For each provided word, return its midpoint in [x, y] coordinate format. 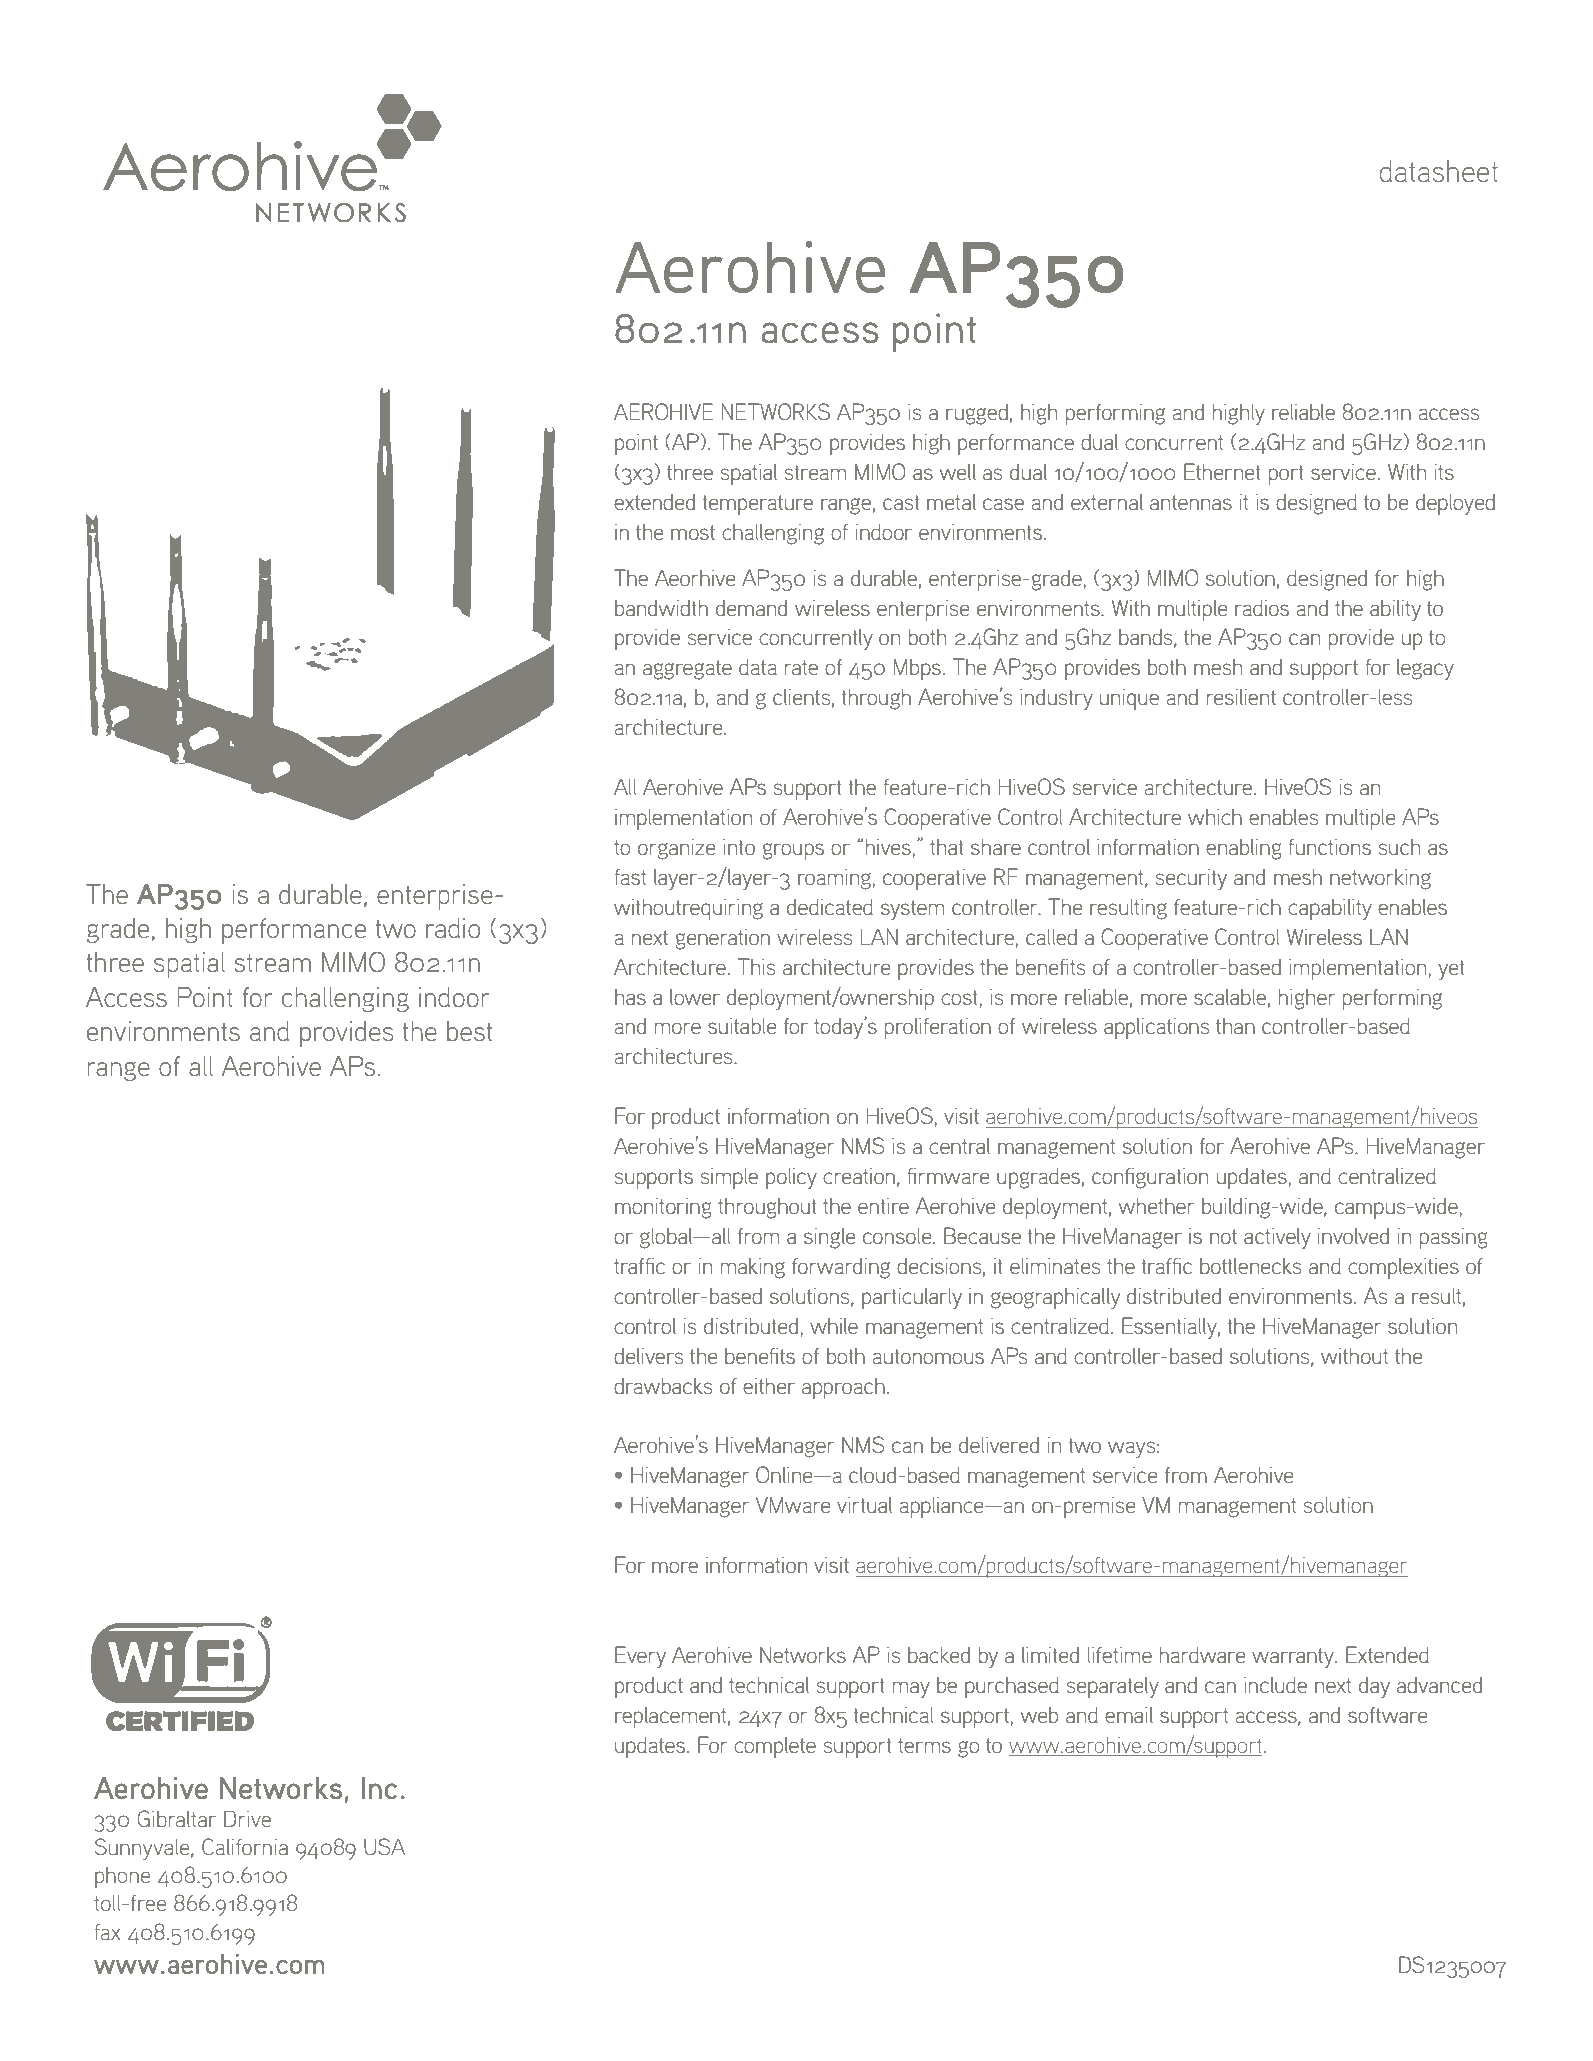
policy [791, 1178]
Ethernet [1222, 471]
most [693, 532]
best [469, 1031]
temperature [757, 505]
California [245, 1846]
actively [1277, 1238]
